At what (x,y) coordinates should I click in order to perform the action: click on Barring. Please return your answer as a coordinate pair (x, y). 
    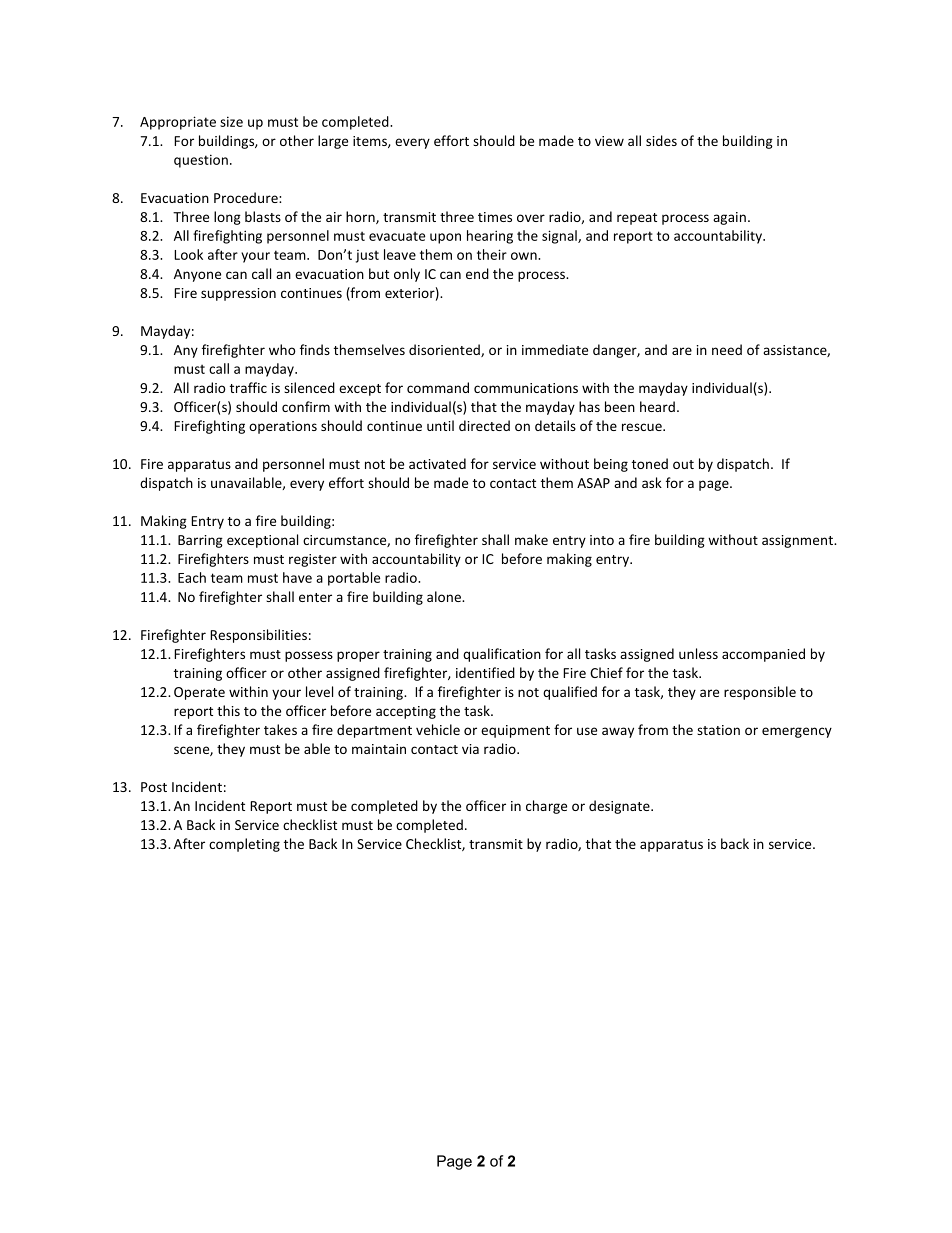
    Looking at the image, I should click on (200, 541).
